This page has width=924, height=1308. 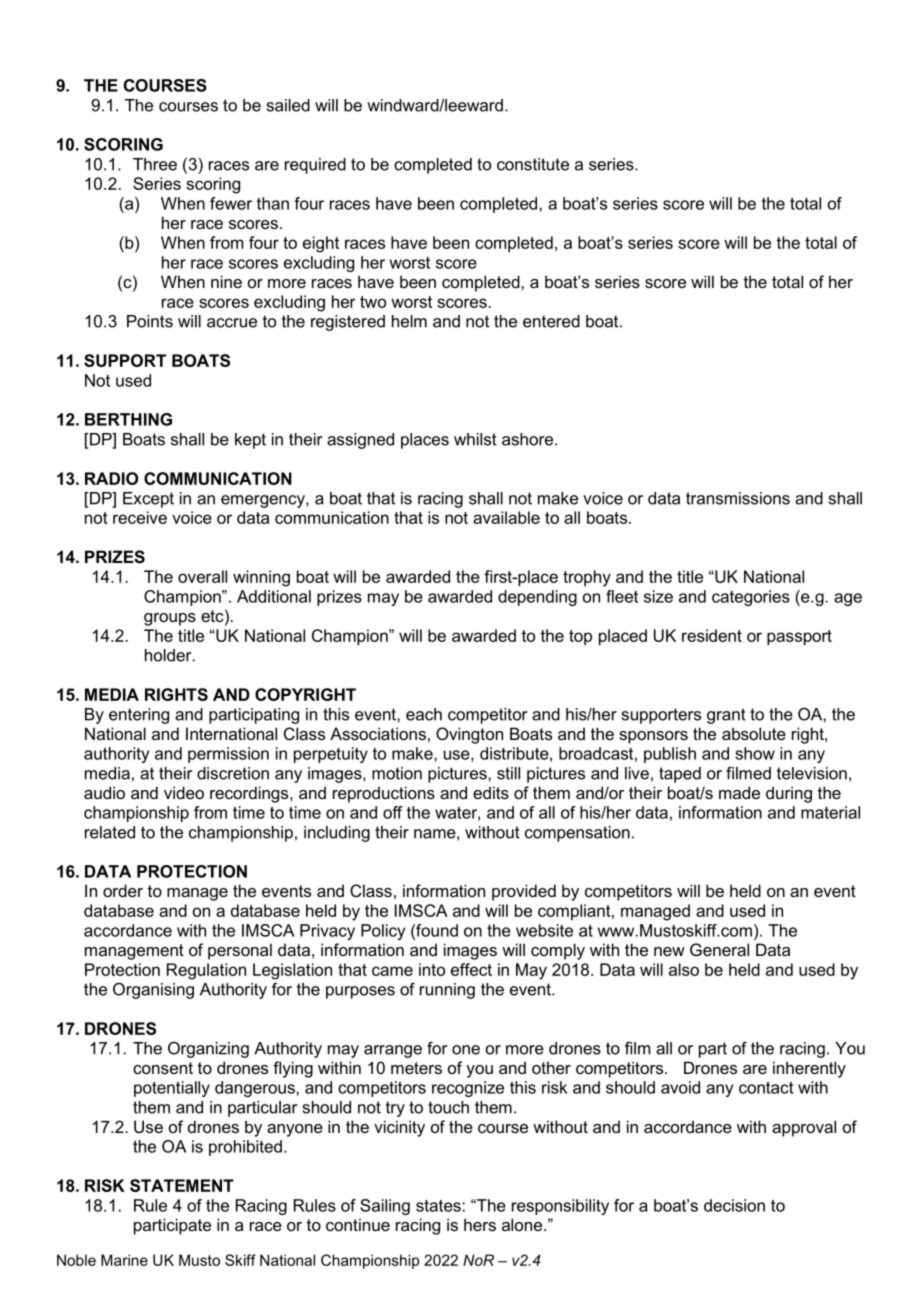 What do you see at coordinates (471, 969) in the page?
I see `effect` at bounding box center [471, 969].
